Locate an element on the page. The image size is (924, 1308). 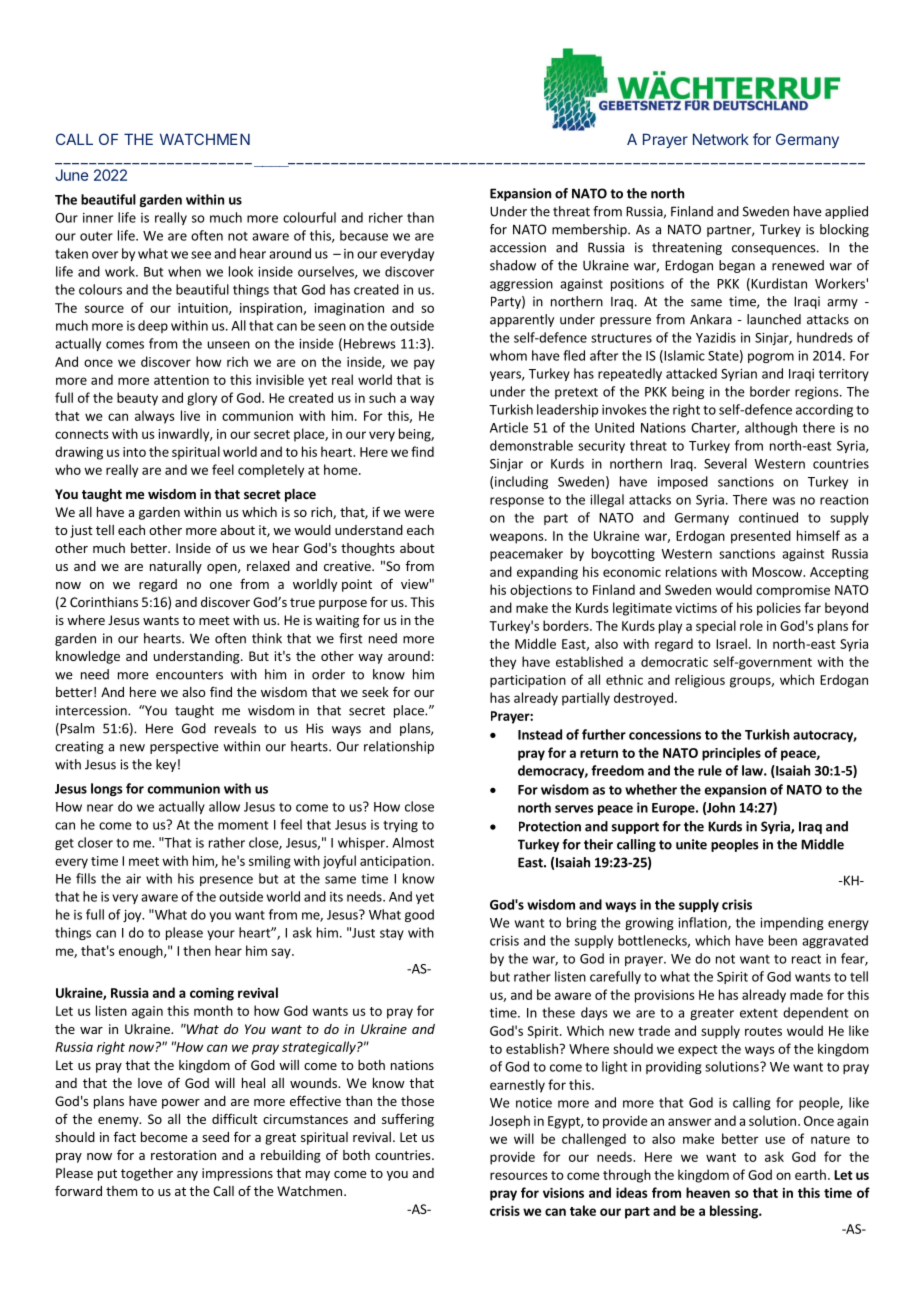
earth is located at coordinates (810, 1174).
